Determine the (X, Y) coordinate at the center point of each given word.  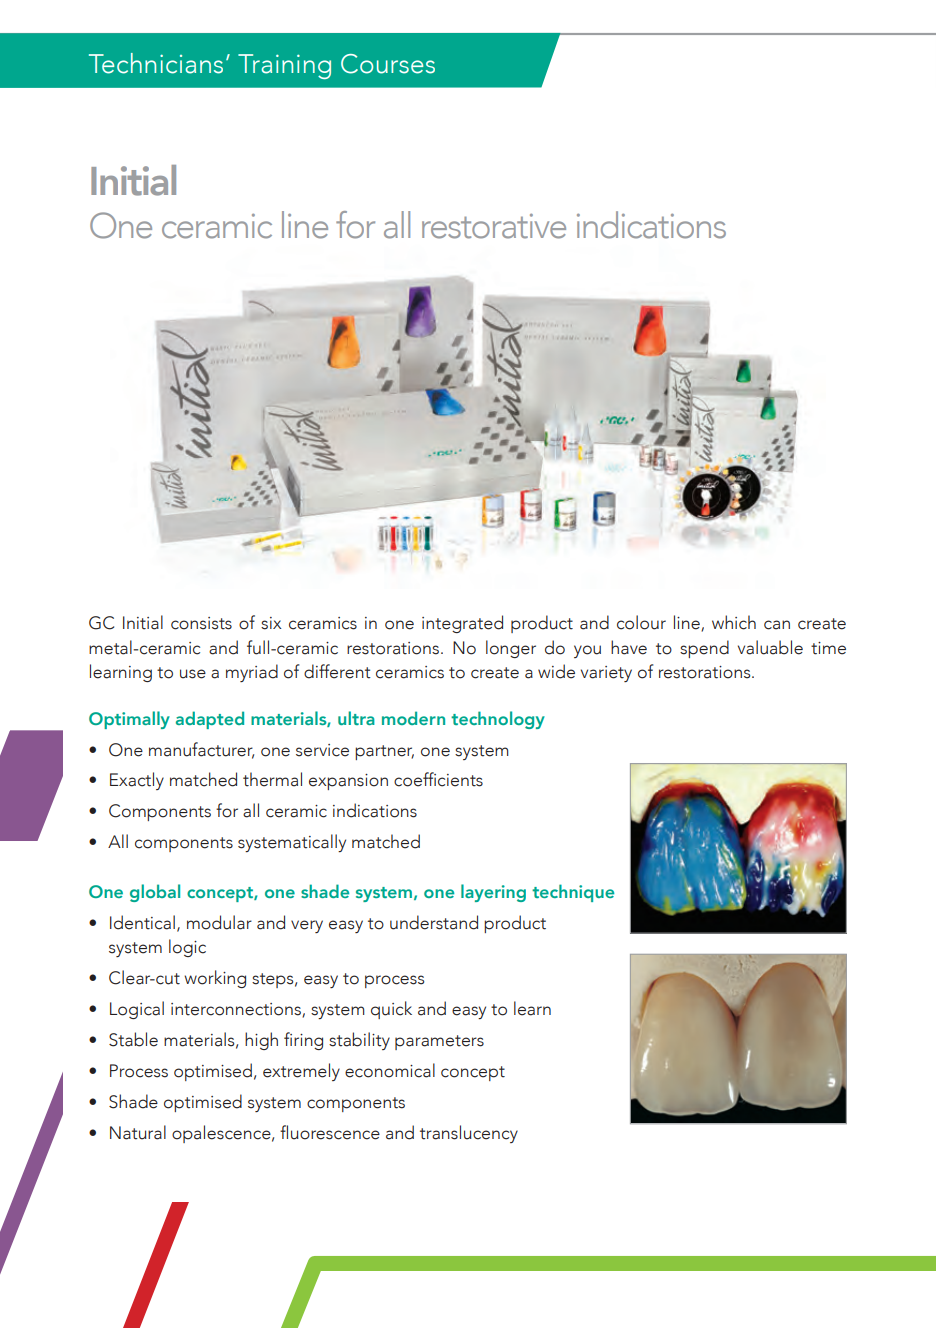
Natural (138, 1132)
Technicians (156, 63)
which (734, 622)
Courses (388, 64)
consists (201, 623)
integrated (462, 624)
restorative (494, 226)
